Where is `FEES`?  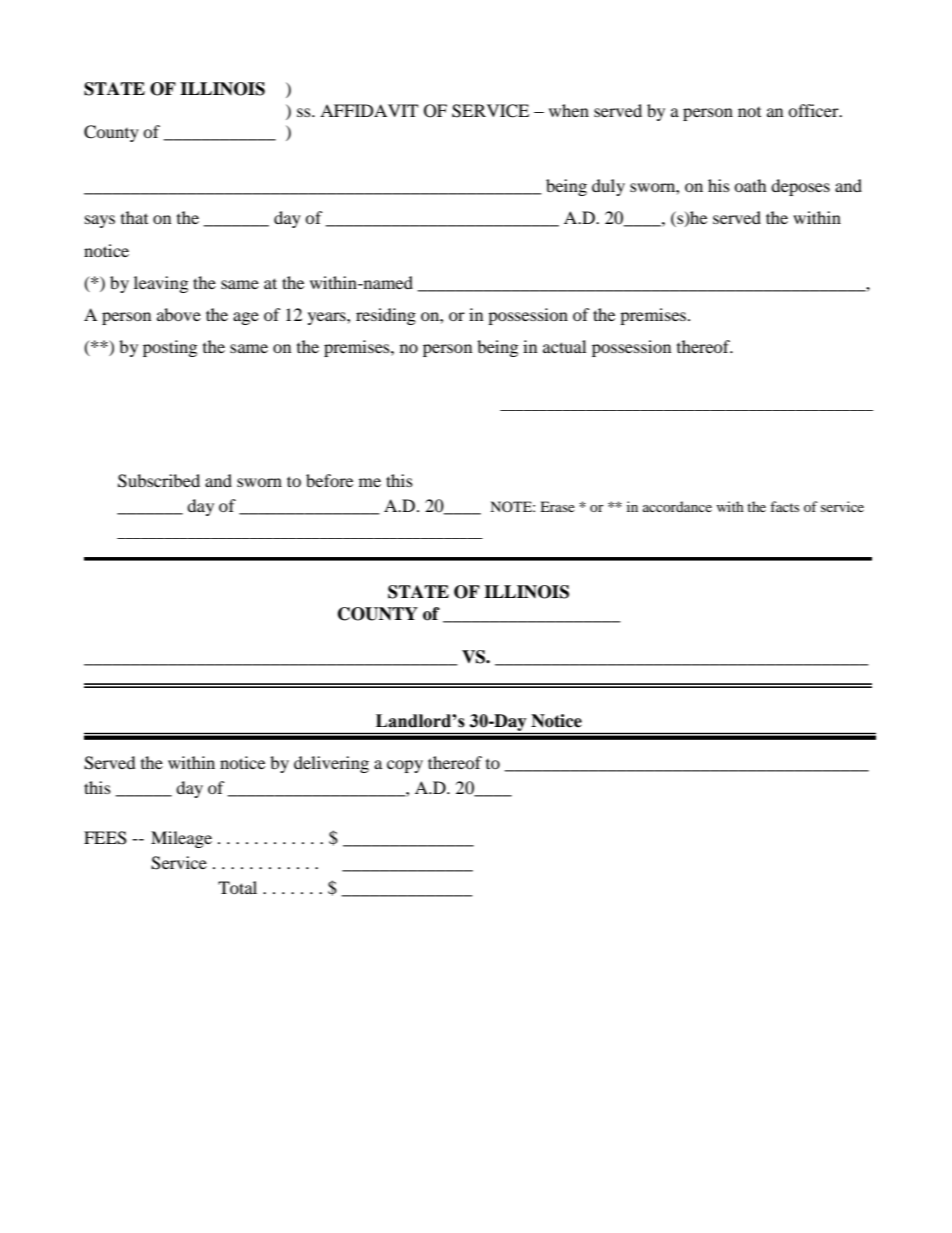 FEES is located at coordinates (105, 838).
